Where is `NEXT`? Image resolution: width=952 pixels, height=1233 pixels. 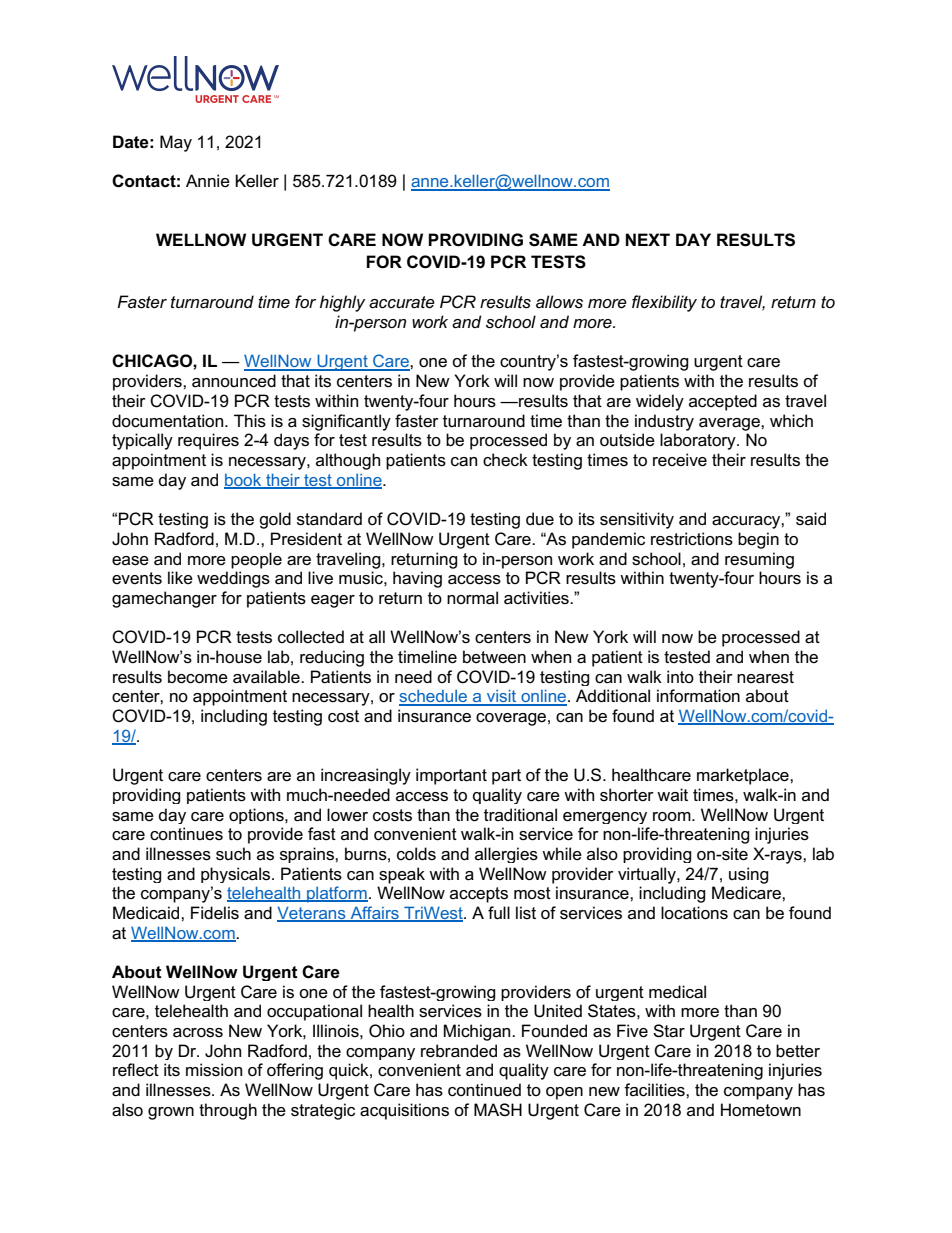
NEXT is located at coordinates (648, 239).
